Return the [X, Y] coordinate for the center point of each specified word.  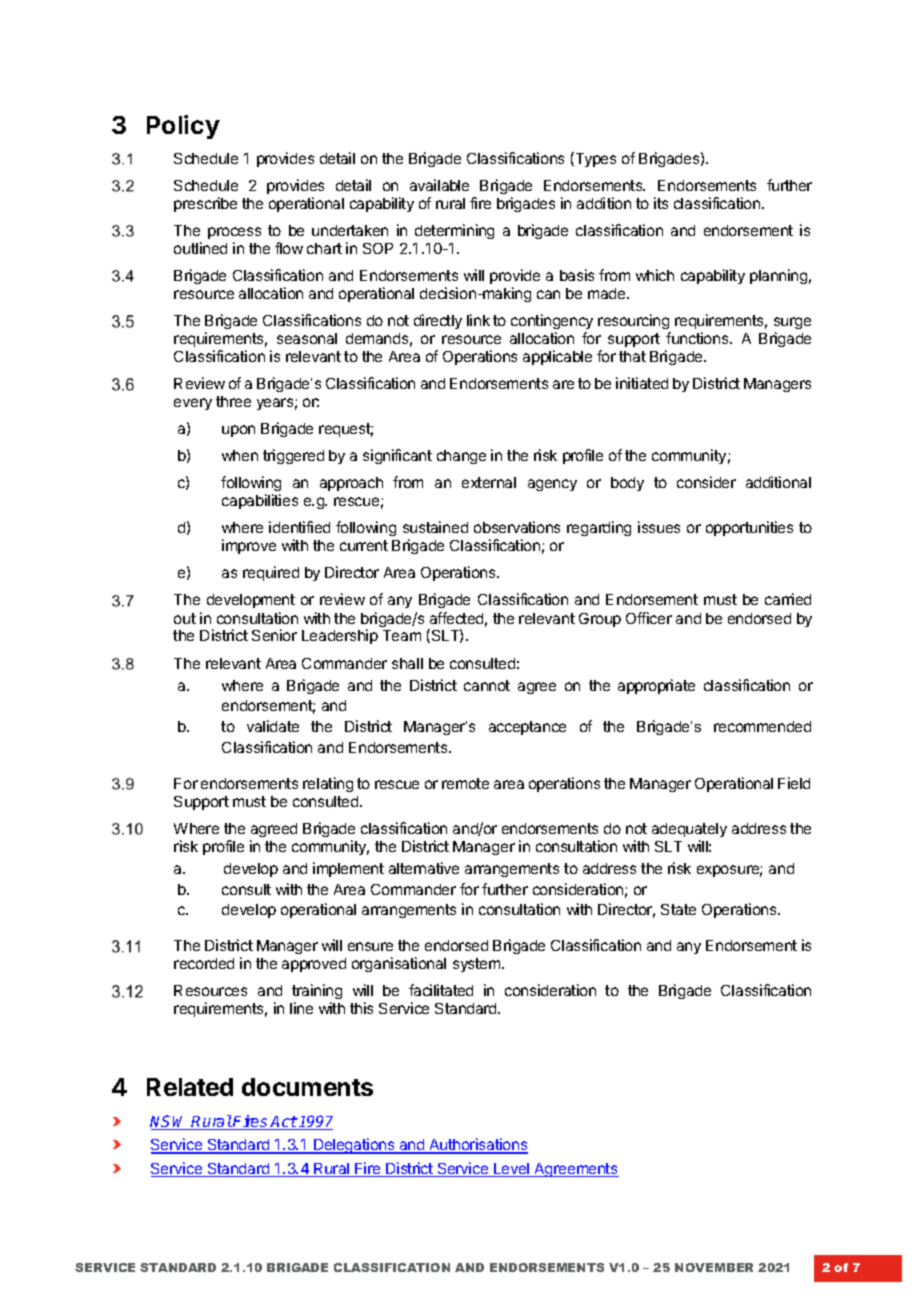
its [661, 203]
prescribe [205, 204]
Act [283, 1123]
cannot [487, 685]
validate [273, 726]
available [439, 185]
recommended [762, 726]
